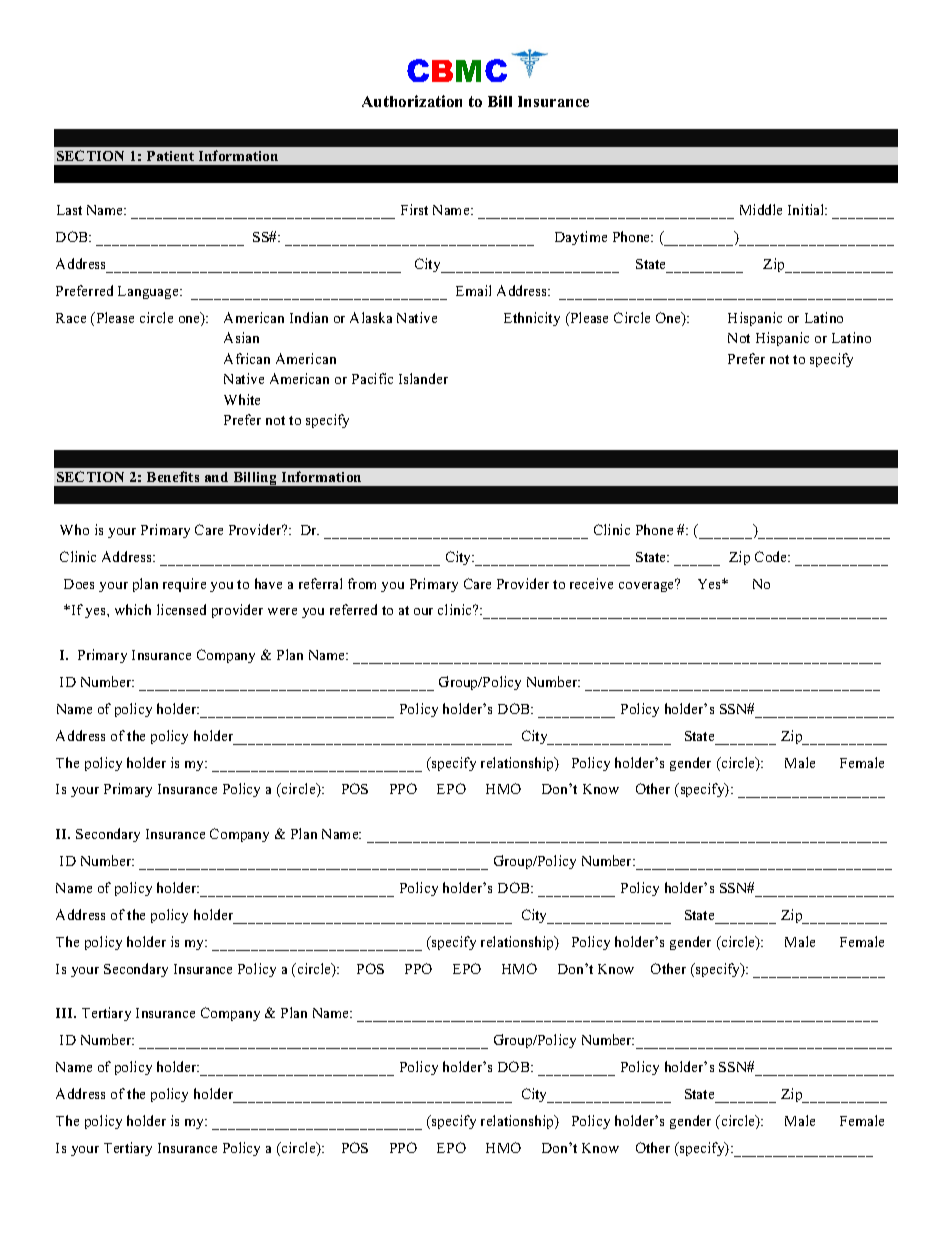  Describe the element at coordinates (133, 609) in the screenshot. I see `which` at that location.
